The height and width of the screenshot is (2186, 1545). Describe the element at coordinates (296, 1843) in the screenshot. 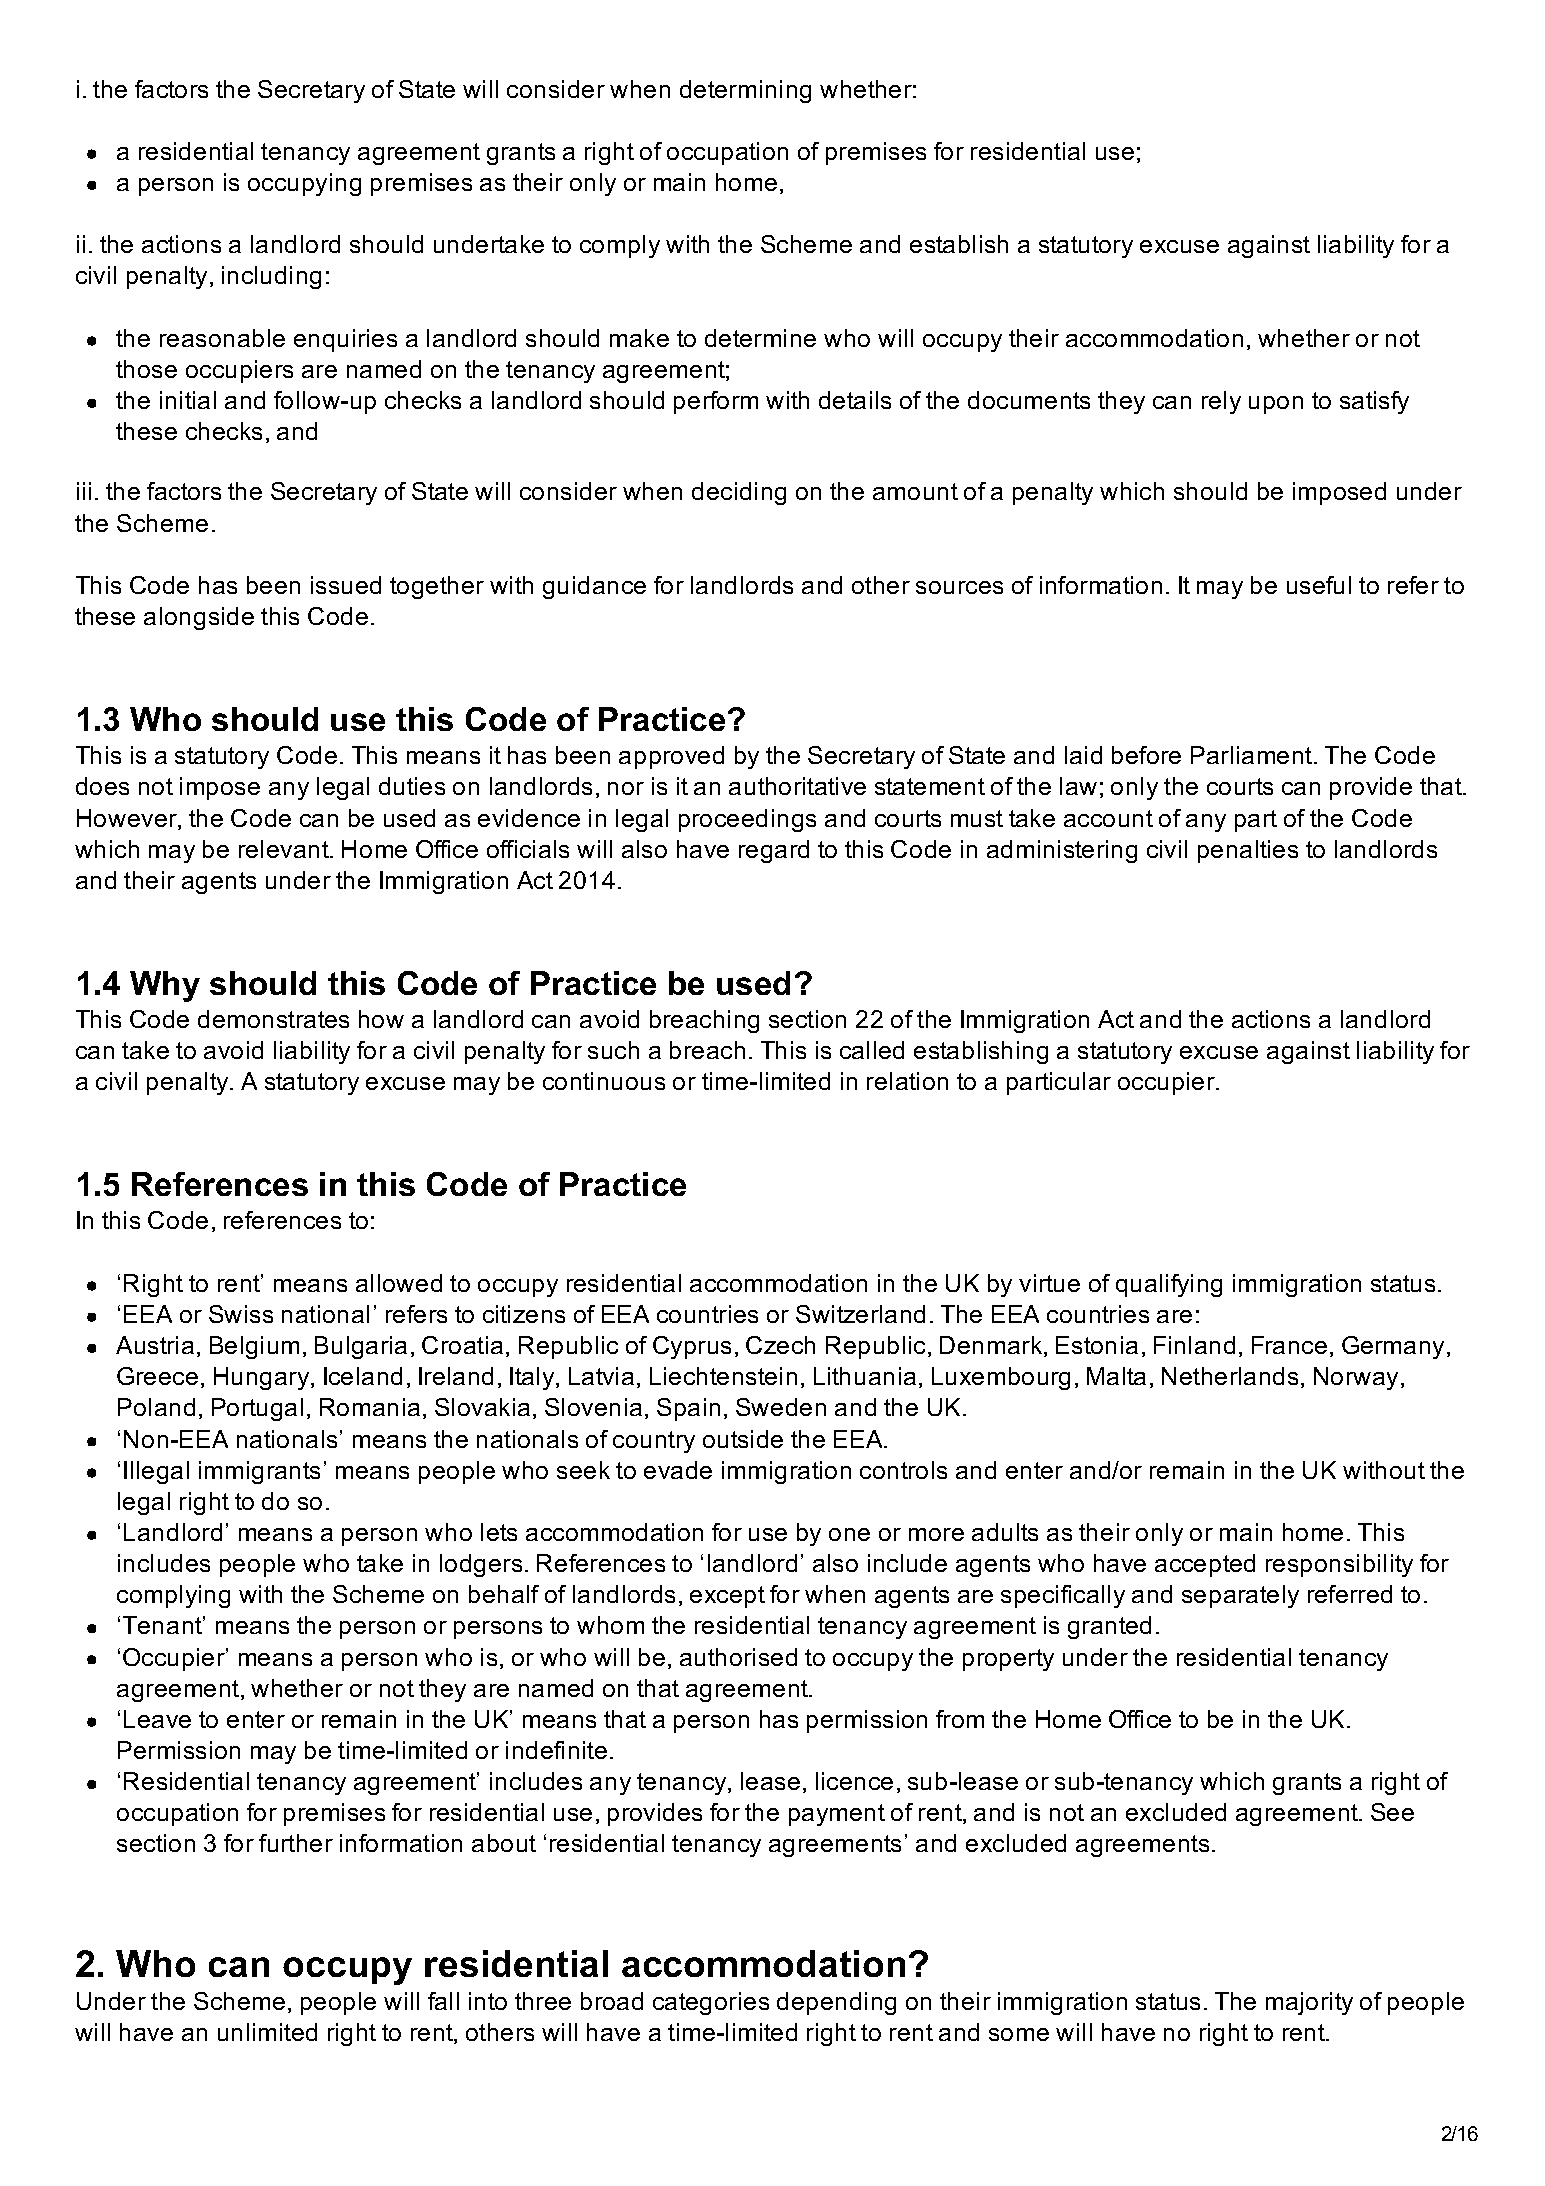

I see `further` at that location.
